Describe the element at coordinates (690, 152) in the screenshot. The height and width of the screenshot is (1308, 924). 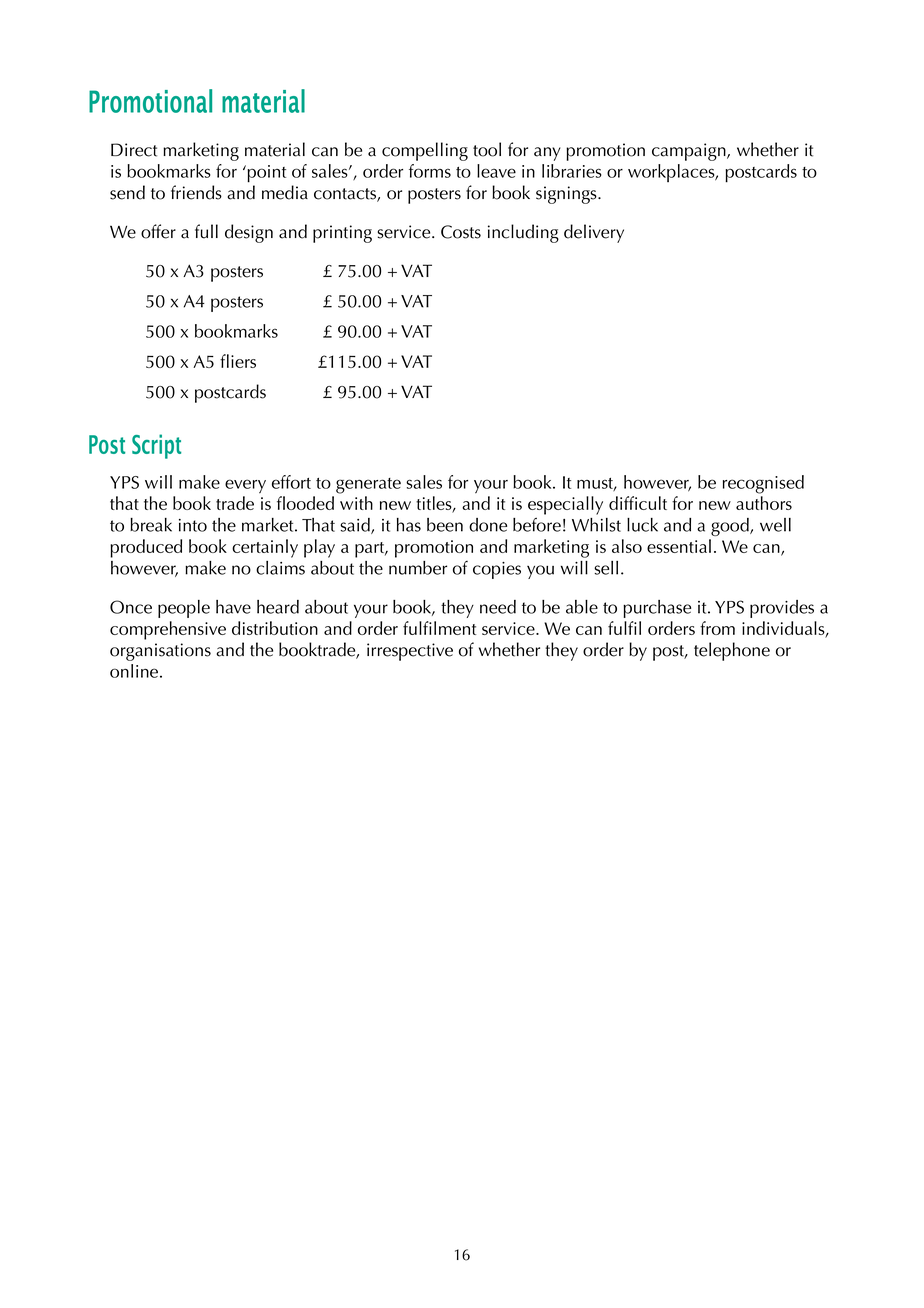
I see `campaign` at that location.
